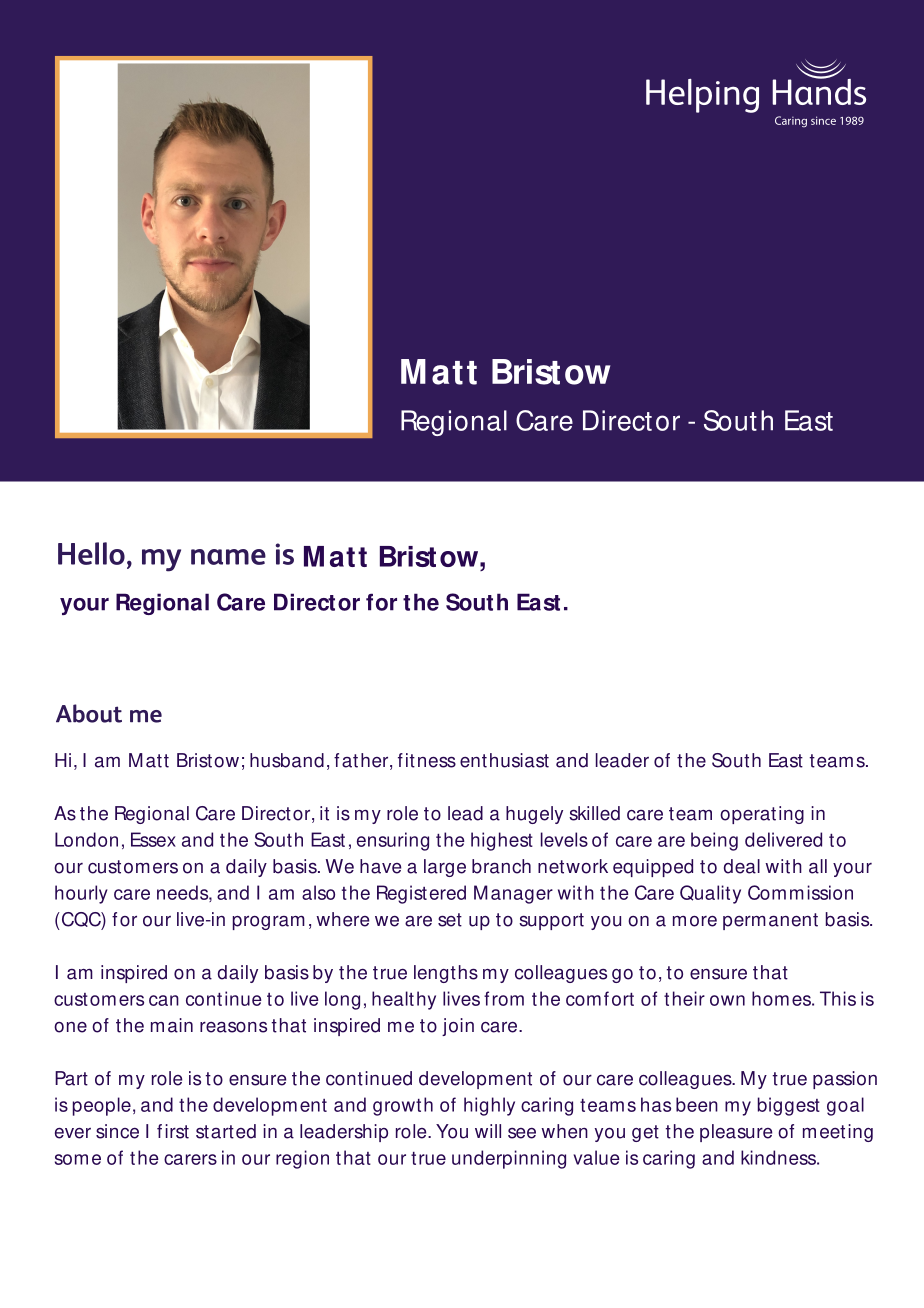 The width and height of the screenshot is (924, 1308). Describe the element at coordinates (228, 557) in the screenshot. I see `name` at that location.
